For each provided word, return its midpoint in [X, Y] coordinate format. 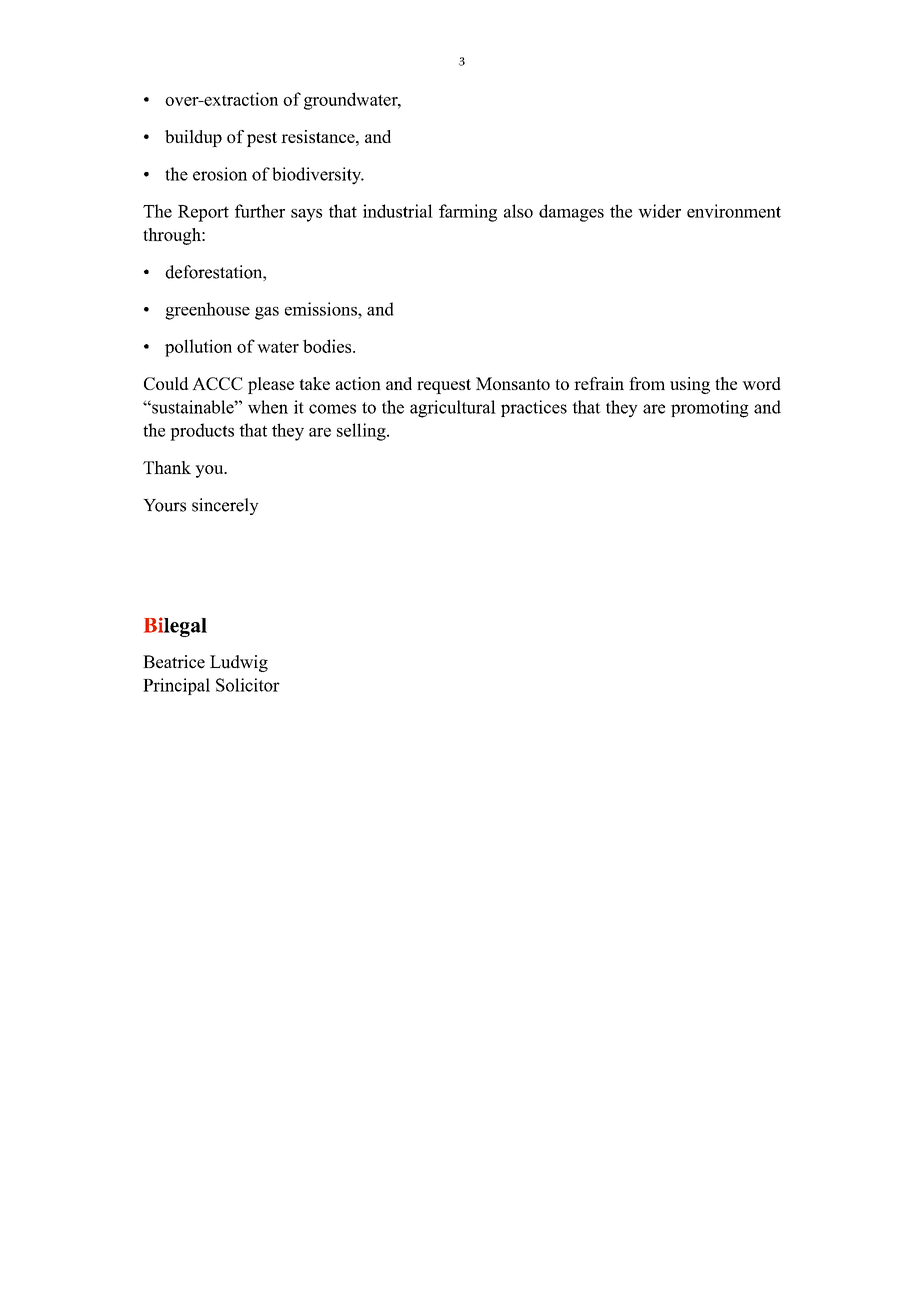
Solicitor [248, 685]
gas [267, 313]
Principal [176, 686]
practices [534, 408]
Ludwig [239, 663]
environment [734, 211]
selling [362, 432]
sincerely [225, 506]
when [268, 407]
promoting [710, 409]
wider [659, 211]
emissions [322, 309]
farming [468, 213]
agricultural [453, 409]
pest [262, 139]
